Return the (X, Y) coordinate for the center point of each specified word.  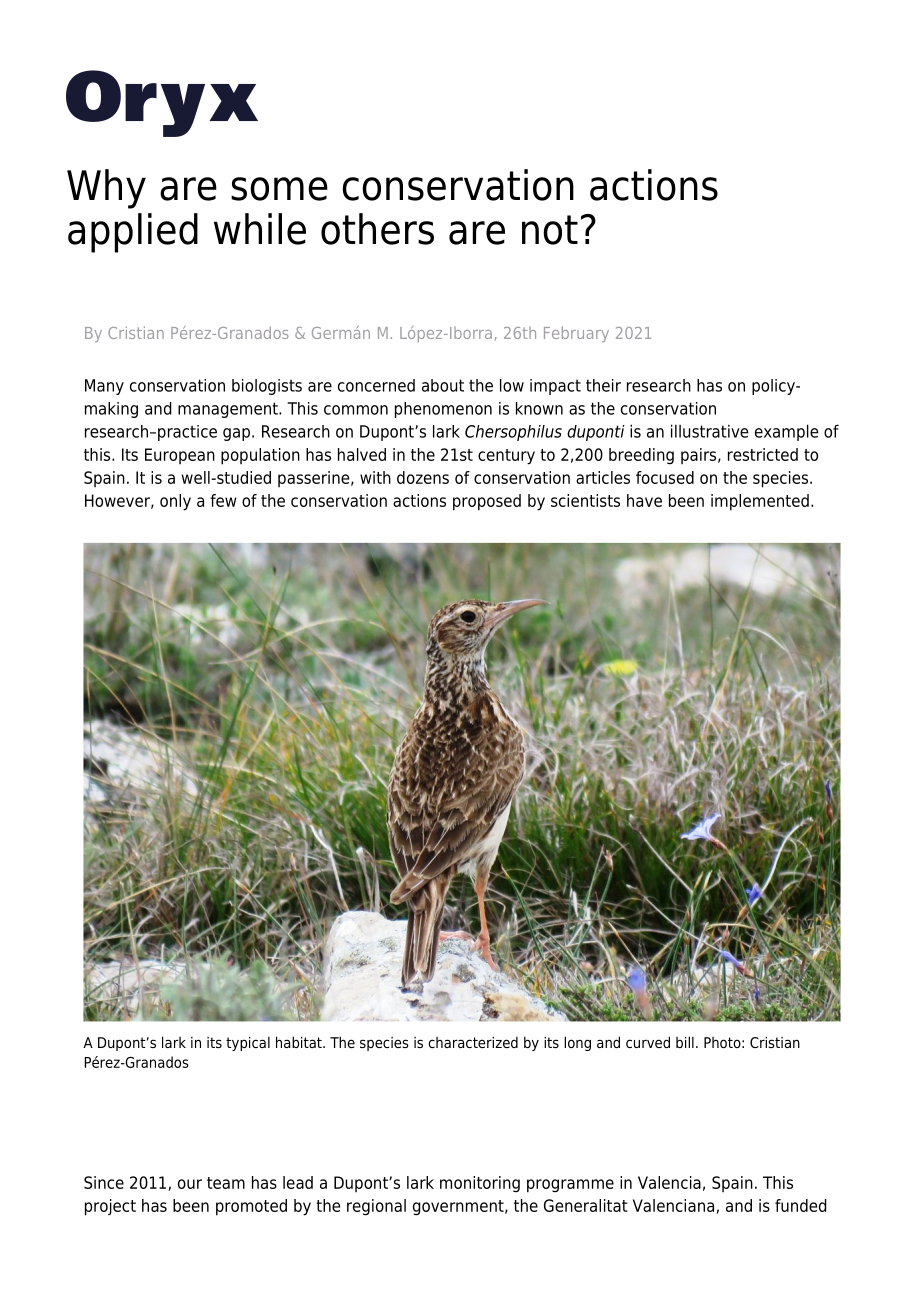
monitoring (480, 1184)
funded (801, 1205)
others (377, 229)
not (550, 230)
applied (133, 233)
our (190, 1184)
